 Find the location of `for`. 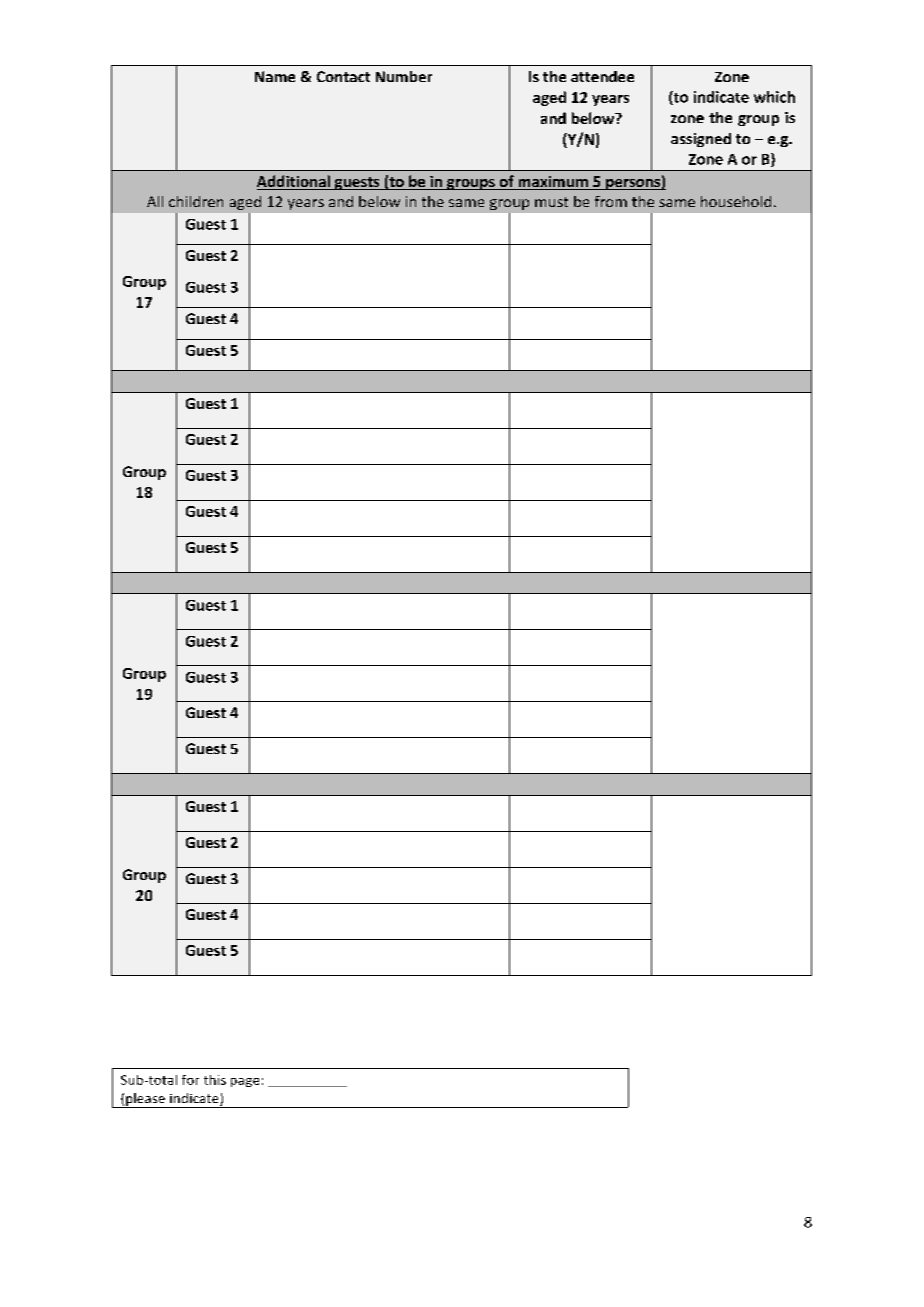

for is located at coordinates (190, 1080).
